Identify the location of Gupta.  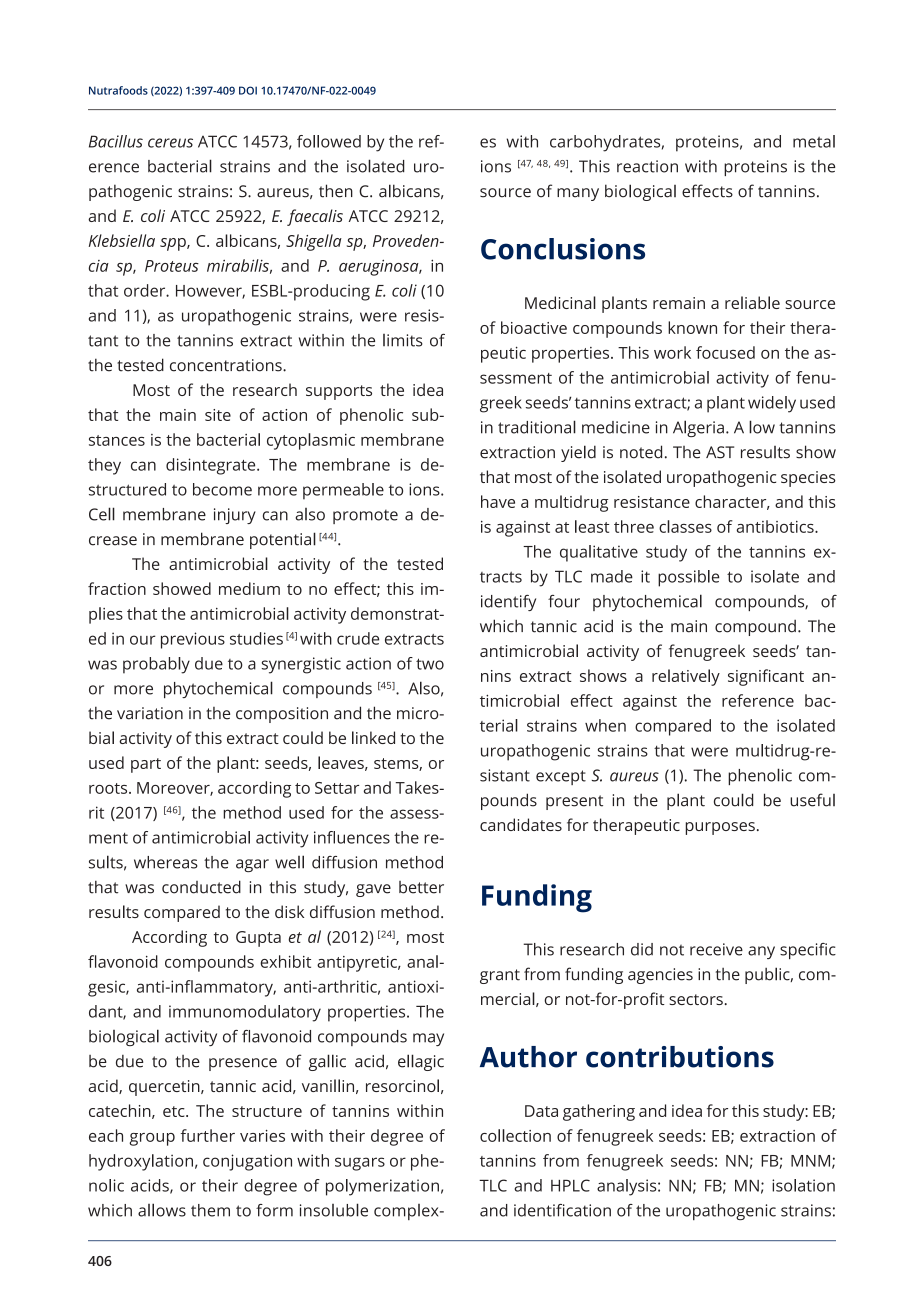
(258, 939).
